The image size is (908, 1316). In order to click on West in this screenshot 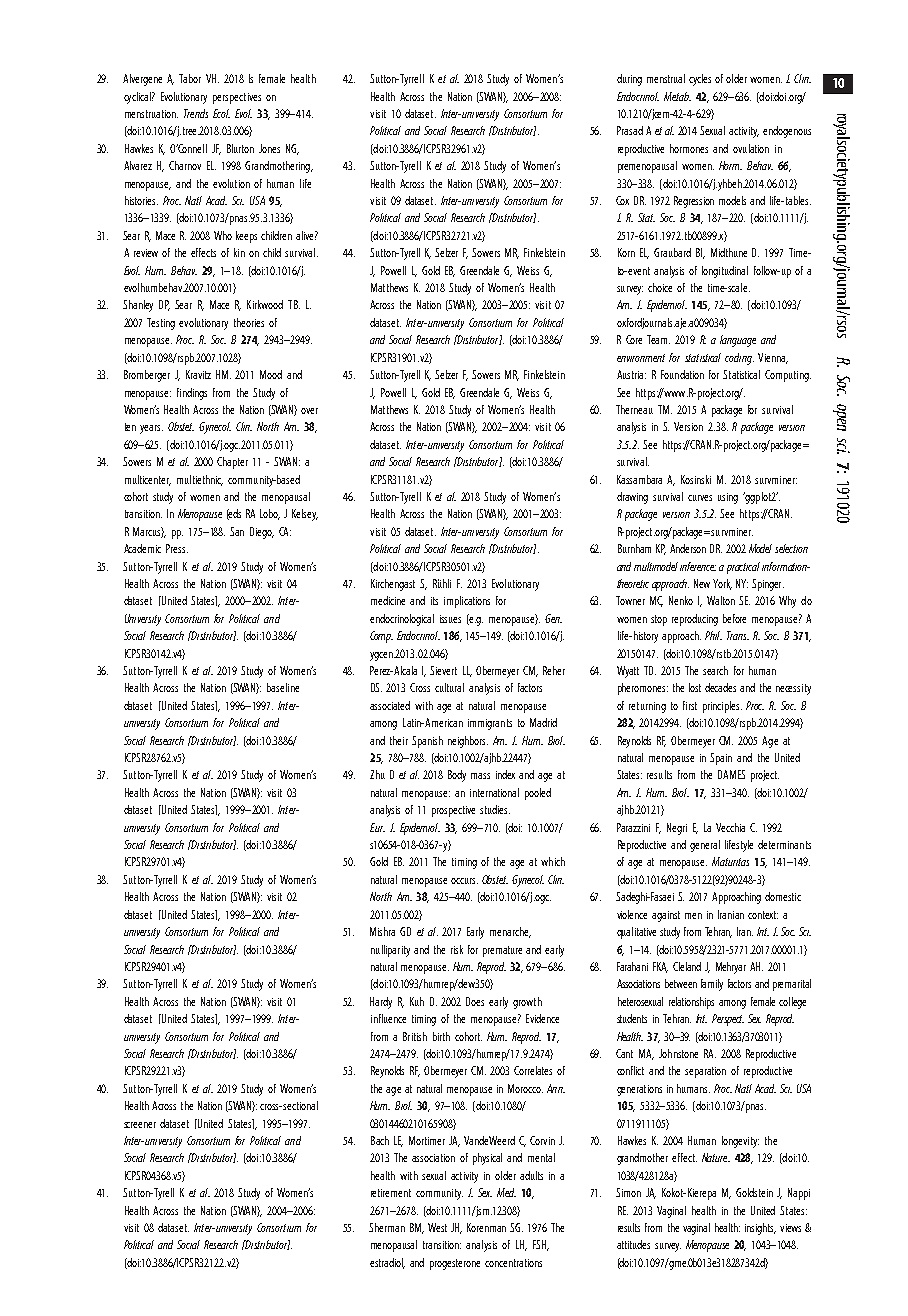, I will do `click(437, 1227)`.
